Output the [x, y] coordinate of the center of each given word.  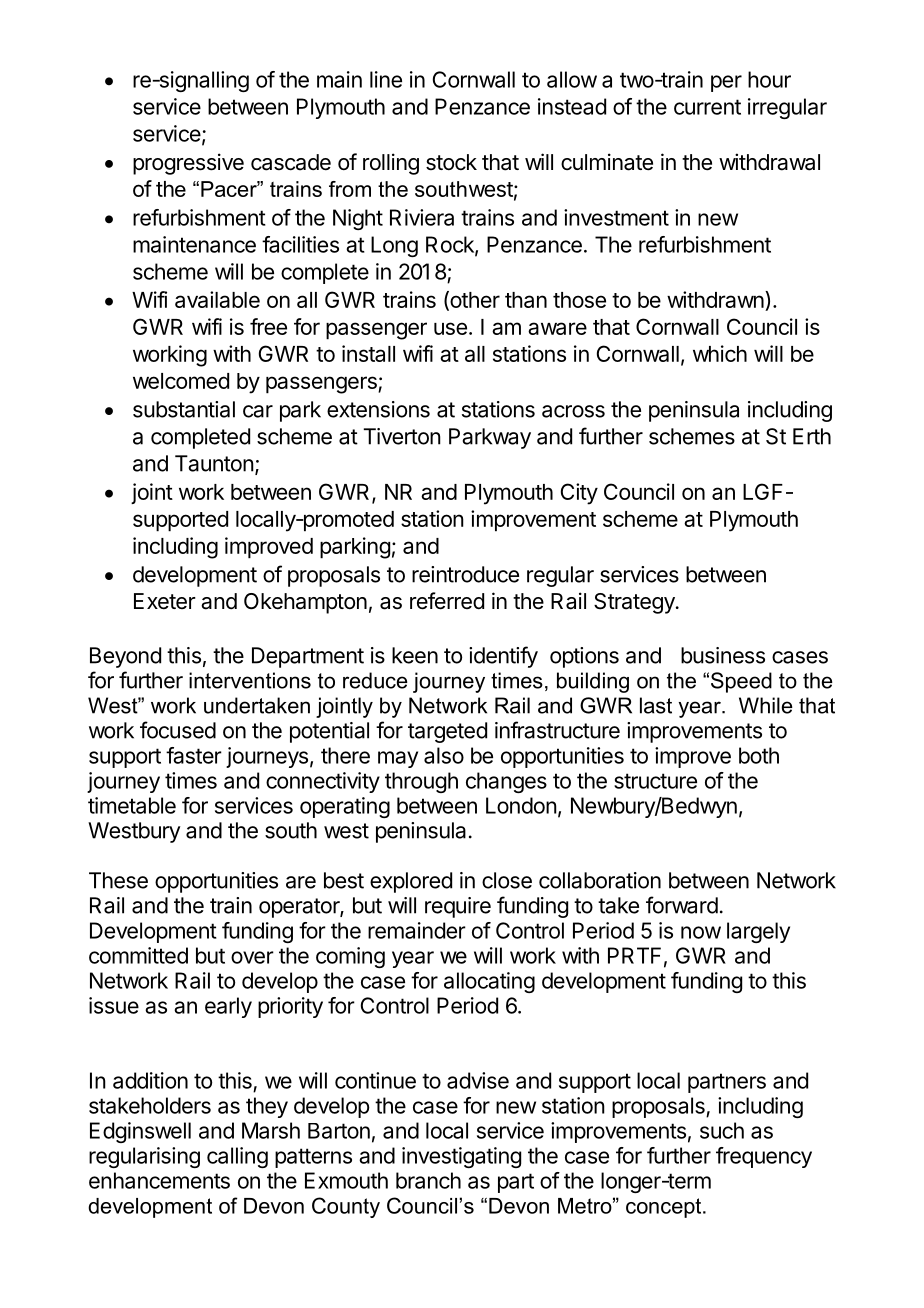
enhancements [159, 1180]
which [720, 353]
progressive [188, 164]
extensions [378, 409]
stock [451, 162]
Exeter [165, 601]
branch [428, 1180]
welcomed [181, 381]
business [723, 655]
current [707, 107]
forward [682, 905]
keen [415, 655]
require [458, 907]
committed [138, 955]
